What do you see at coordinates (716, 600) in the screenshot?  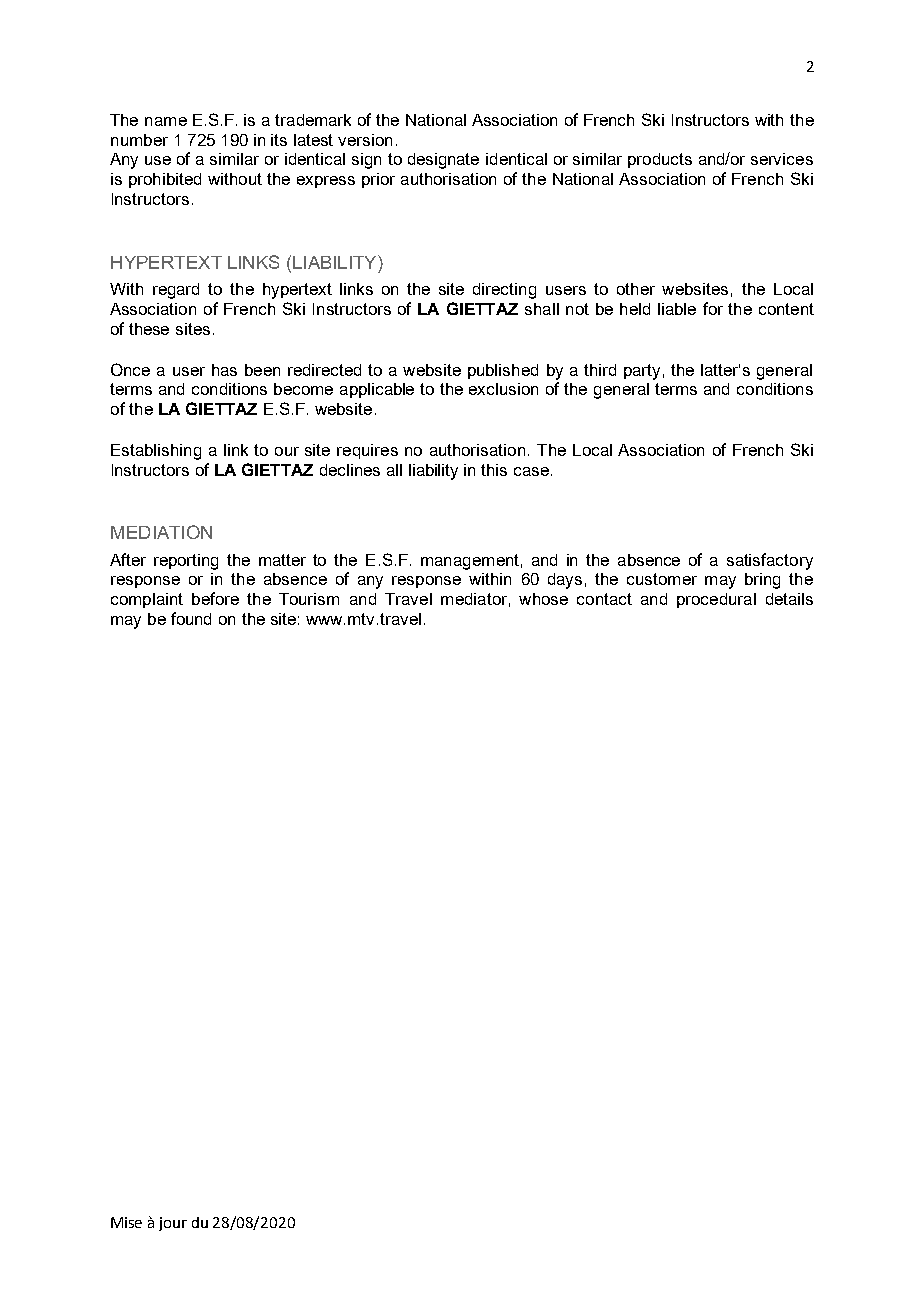 I see `procedural` at bounding box center [716, 600].
